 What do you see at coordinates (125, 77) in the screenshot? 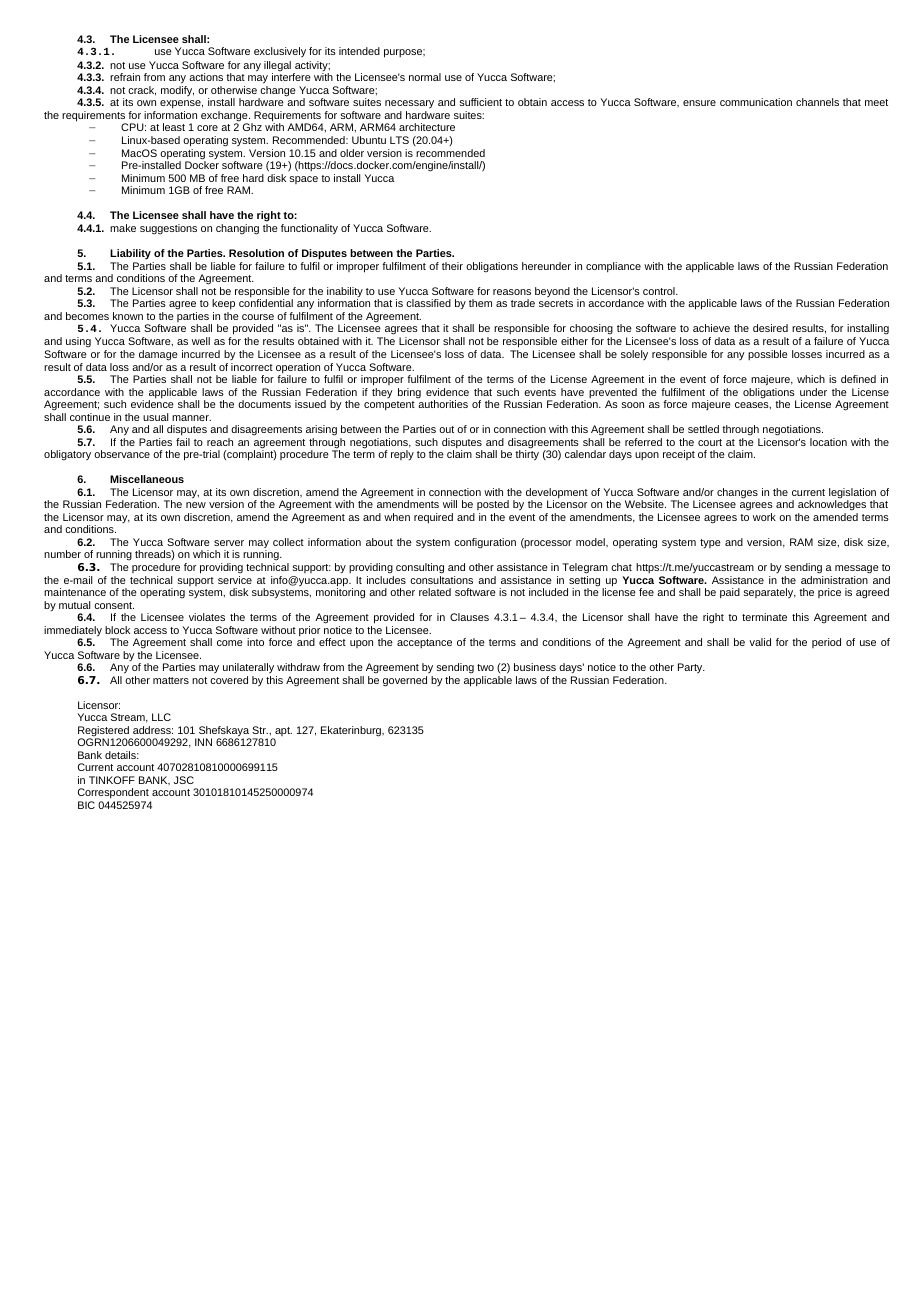
I see `refrain` at bounding box center [125, 77].
